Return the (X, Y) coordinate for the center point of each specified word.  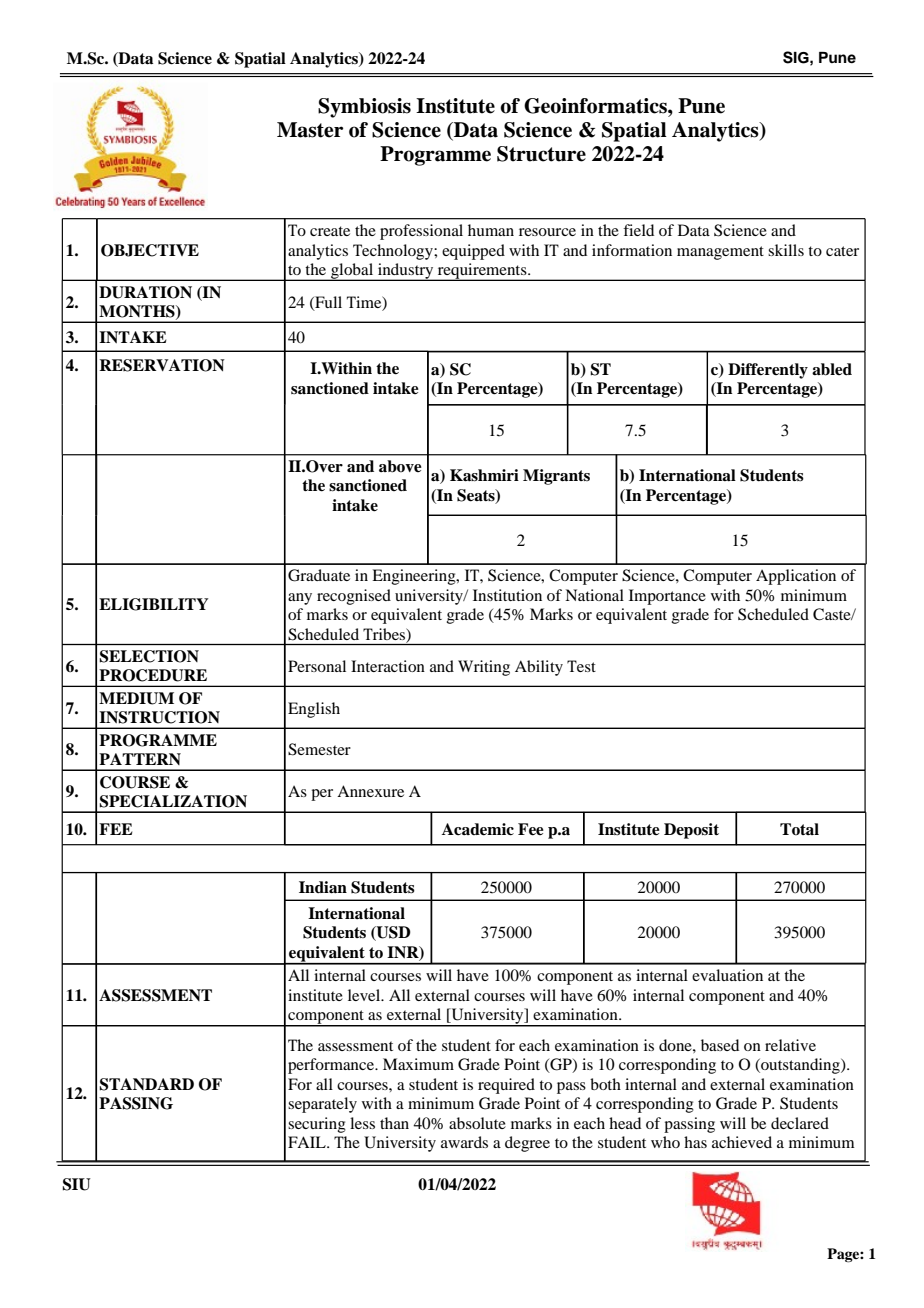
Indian (323, 887)
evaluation (727, 975)
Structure (541, 154)
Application (796, 577)
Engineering (415, 577)
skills (786, 250)
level (365, 995)
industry (406, 272)
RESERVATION (162, 365)
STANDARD (146, 1084)
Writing (484, 668)
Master (310, 130)
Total (799, 829)
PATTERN (140, 759)
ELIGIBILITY (153, 604)
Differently (768, 371)
